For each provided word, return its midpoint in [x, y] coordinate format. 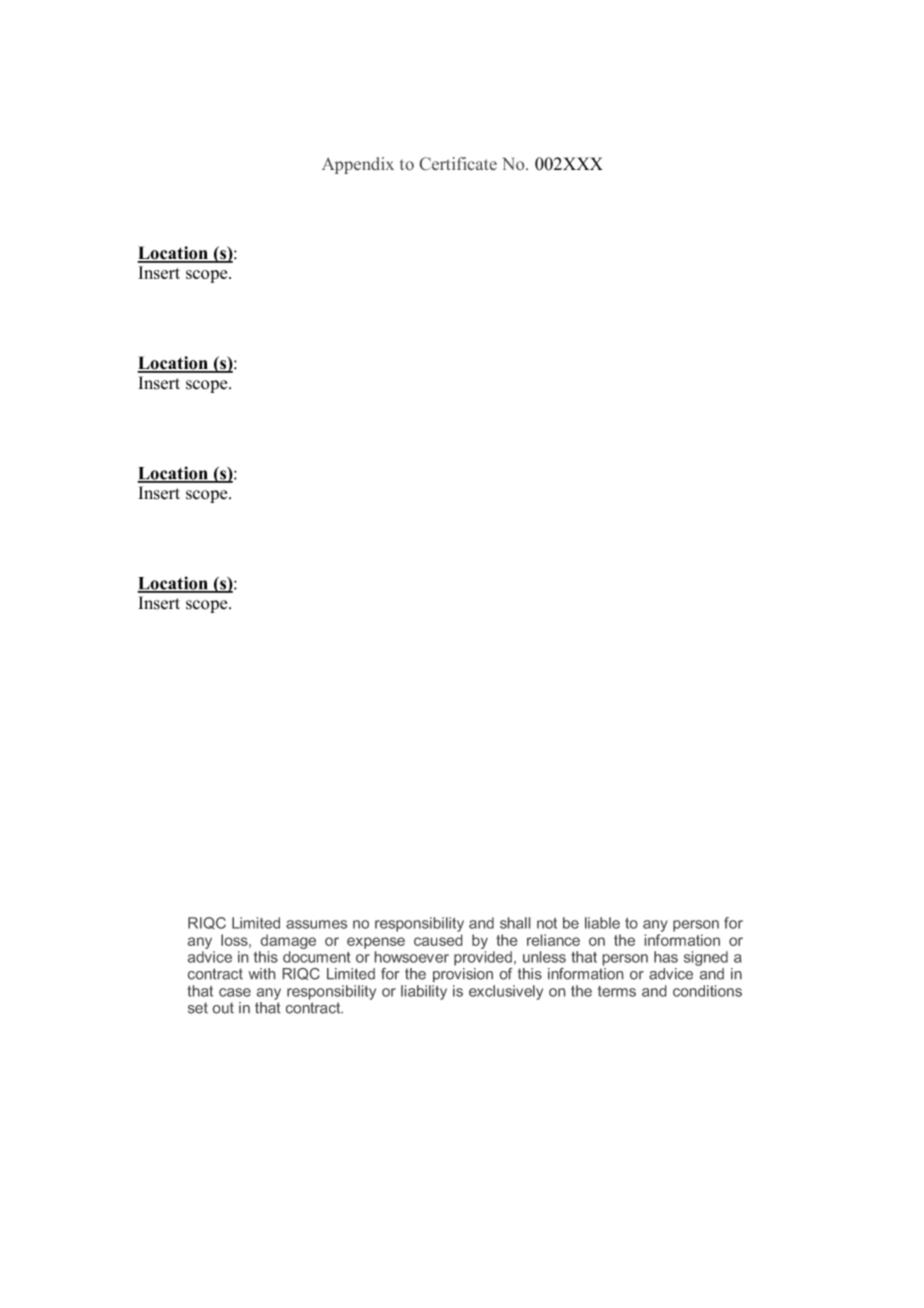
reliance [553, 940]
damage [287, 943]
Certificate [458, 163]
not [547, 923]
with [262, 973]
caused [438, 940]
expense [376, 943]
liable [602, 923]
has [666, 957]
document [316, 957]
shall [515, 923]
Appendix [358, 165]
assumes [316, 924]
